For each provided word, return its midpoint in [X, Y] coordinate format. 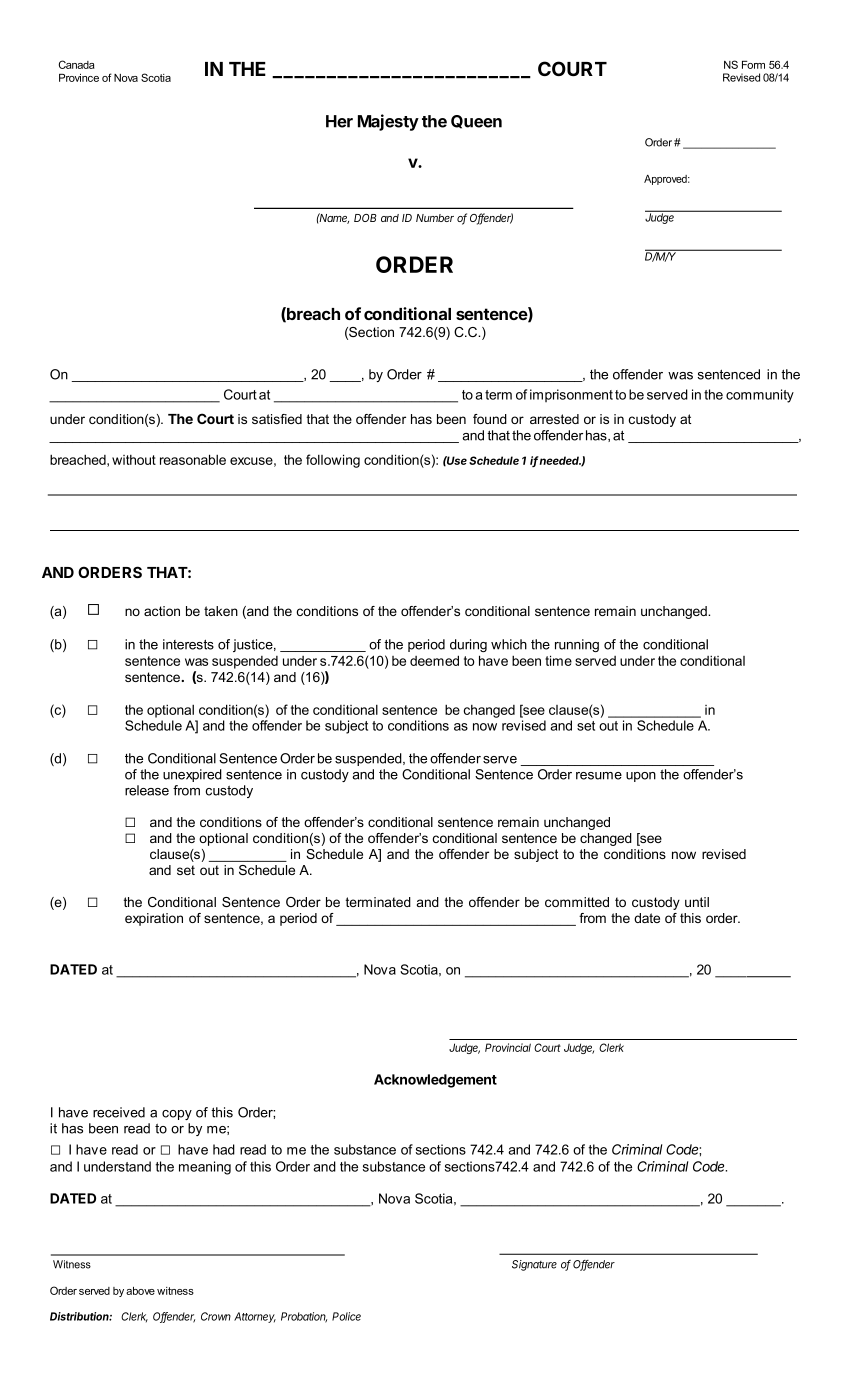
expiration [154, 919]
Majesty [388, 122]
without [134, 460]
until [697, 902]
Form [753, 65]
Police [346, 1316]
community [760, 396]
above [140, 1291]
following [333, 461]
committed [577, 902]
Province [79, 78]
